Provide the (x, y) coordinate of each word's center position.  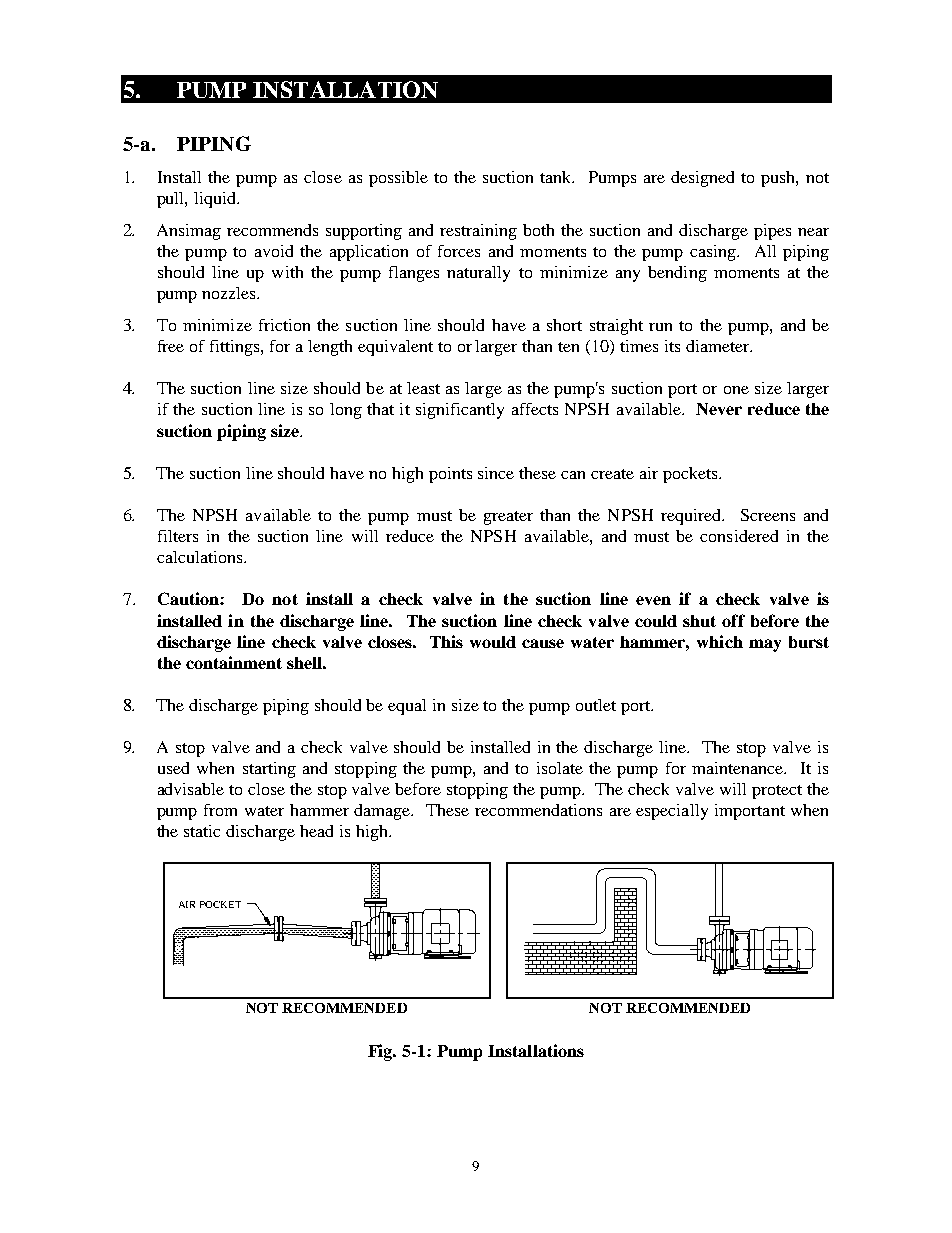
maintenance (738, 768)
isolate (560, 768)
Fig (381, 1052)
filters (178, 536)
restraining (478, 232)
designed (702, 179)
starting (269, 770)
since (496, 473)
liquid (216, 200)
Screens (768, 515)
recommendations (538, 810)
